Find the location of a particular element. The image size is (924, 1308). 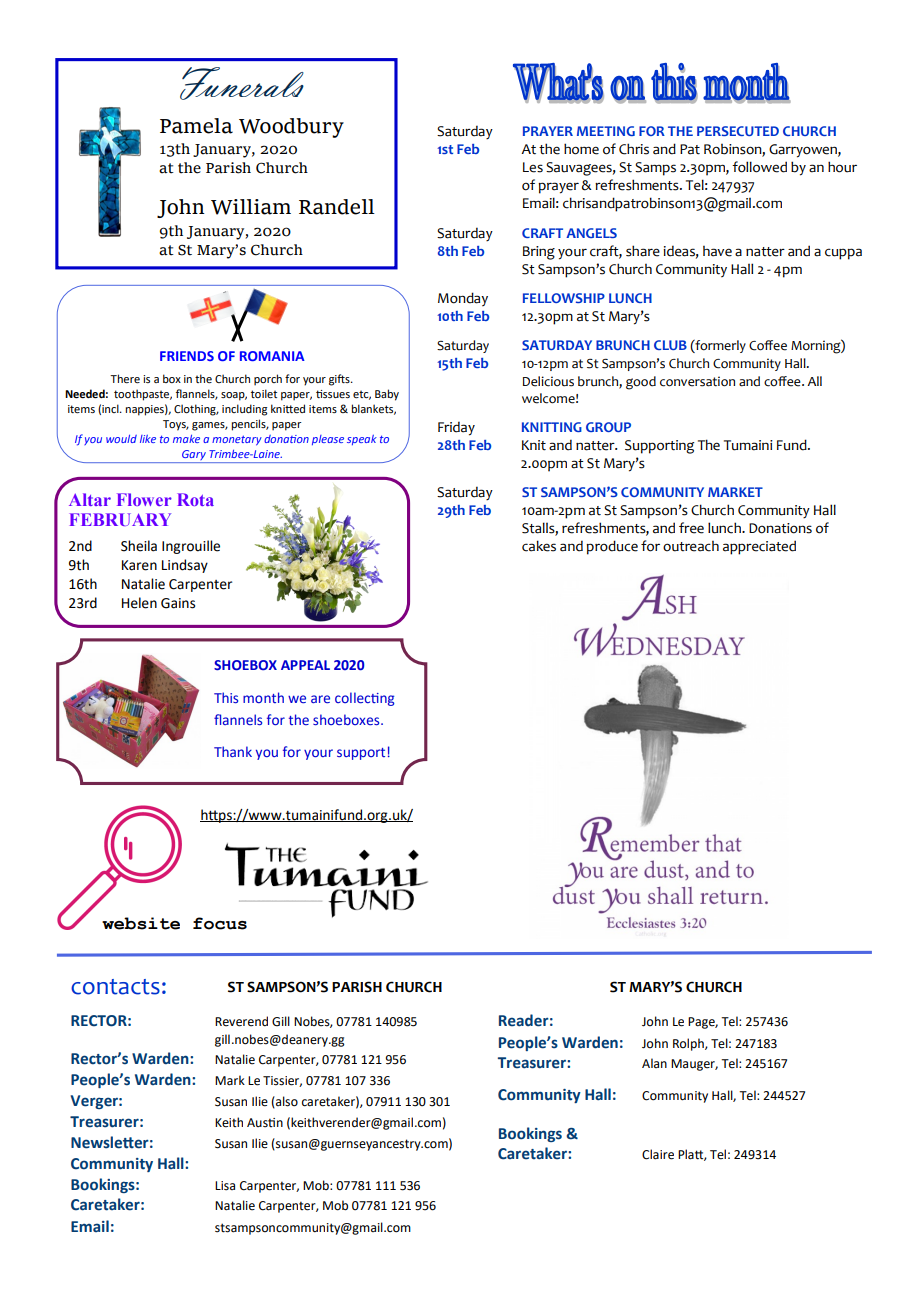

Lisa is located at coordinates (225, 1186).
